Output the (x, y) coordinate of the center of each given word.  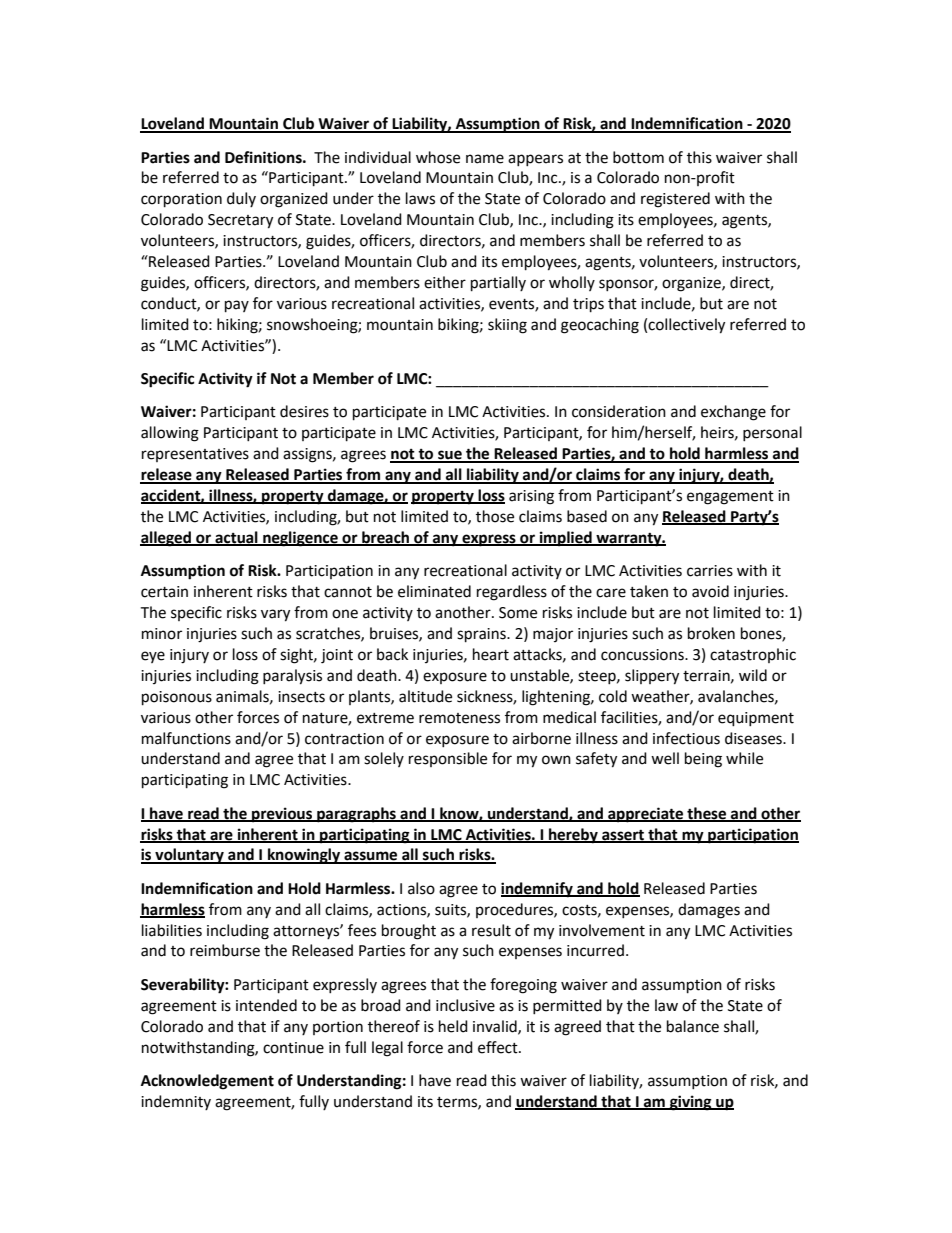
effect (499, 1047)
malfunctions (186, 738)
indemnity (176, 1102)
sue (450, 456)
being (703, 760)
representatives (195, 455)
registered (675, 200)
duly (241, 199)
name (485, 159)
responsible (448, 759)
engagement (730, 498)
